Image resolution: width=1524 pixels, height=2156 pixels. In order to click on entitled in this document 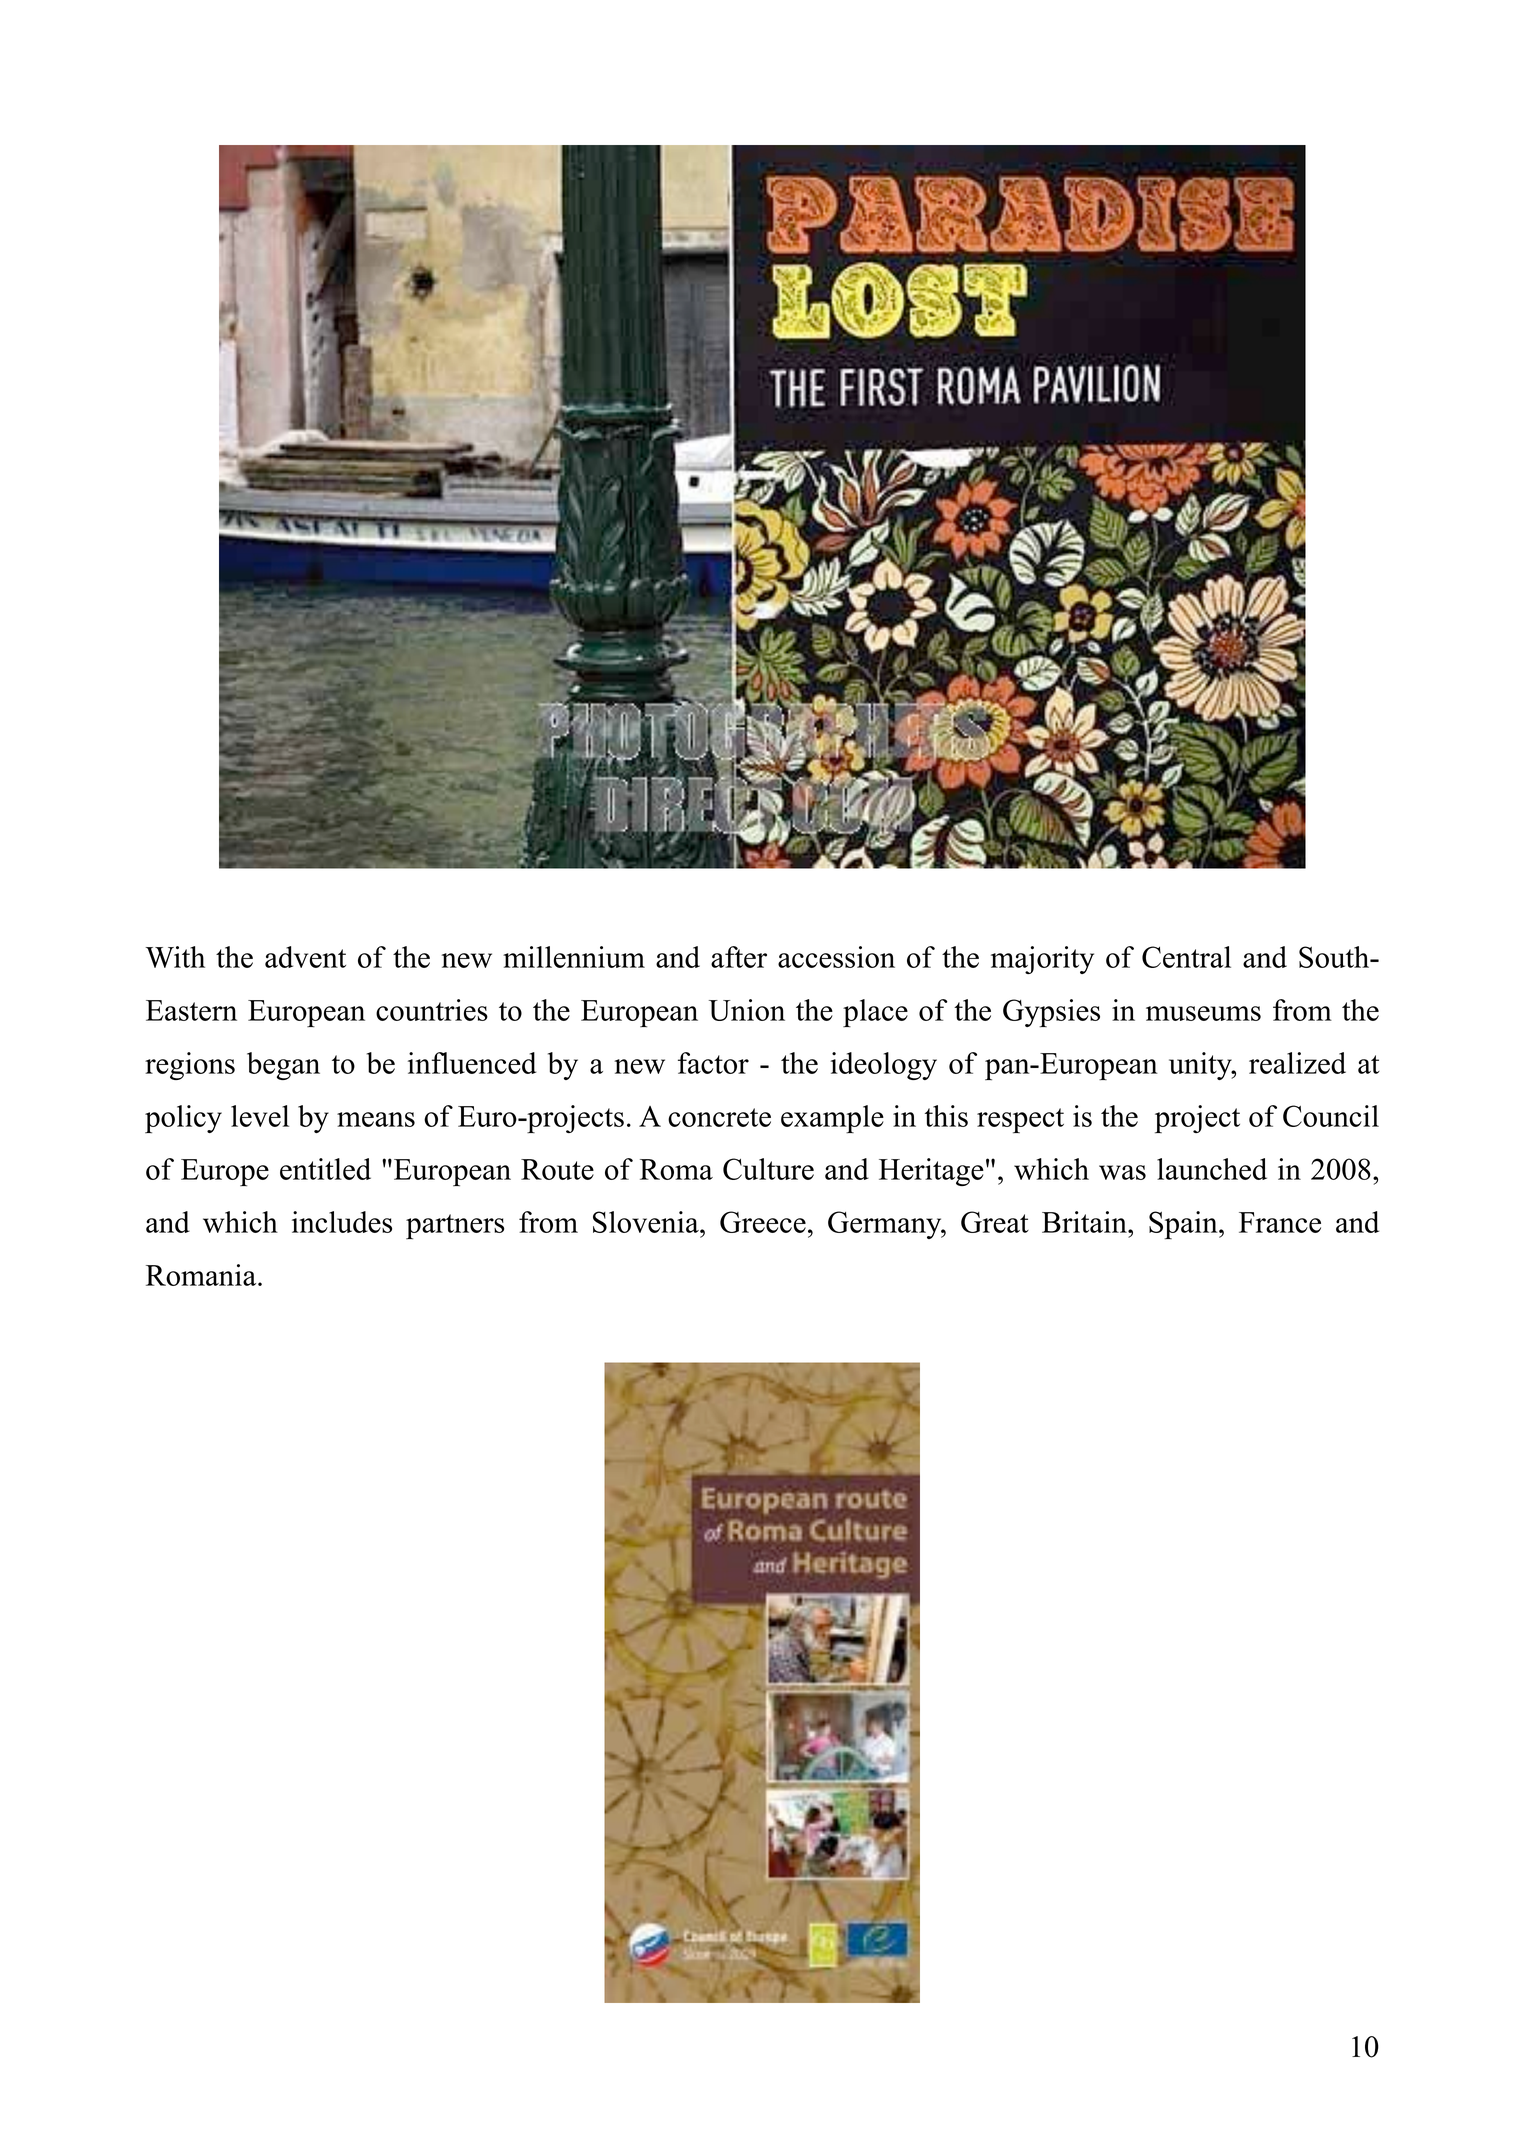, I will do `click(325, 1169)`.
